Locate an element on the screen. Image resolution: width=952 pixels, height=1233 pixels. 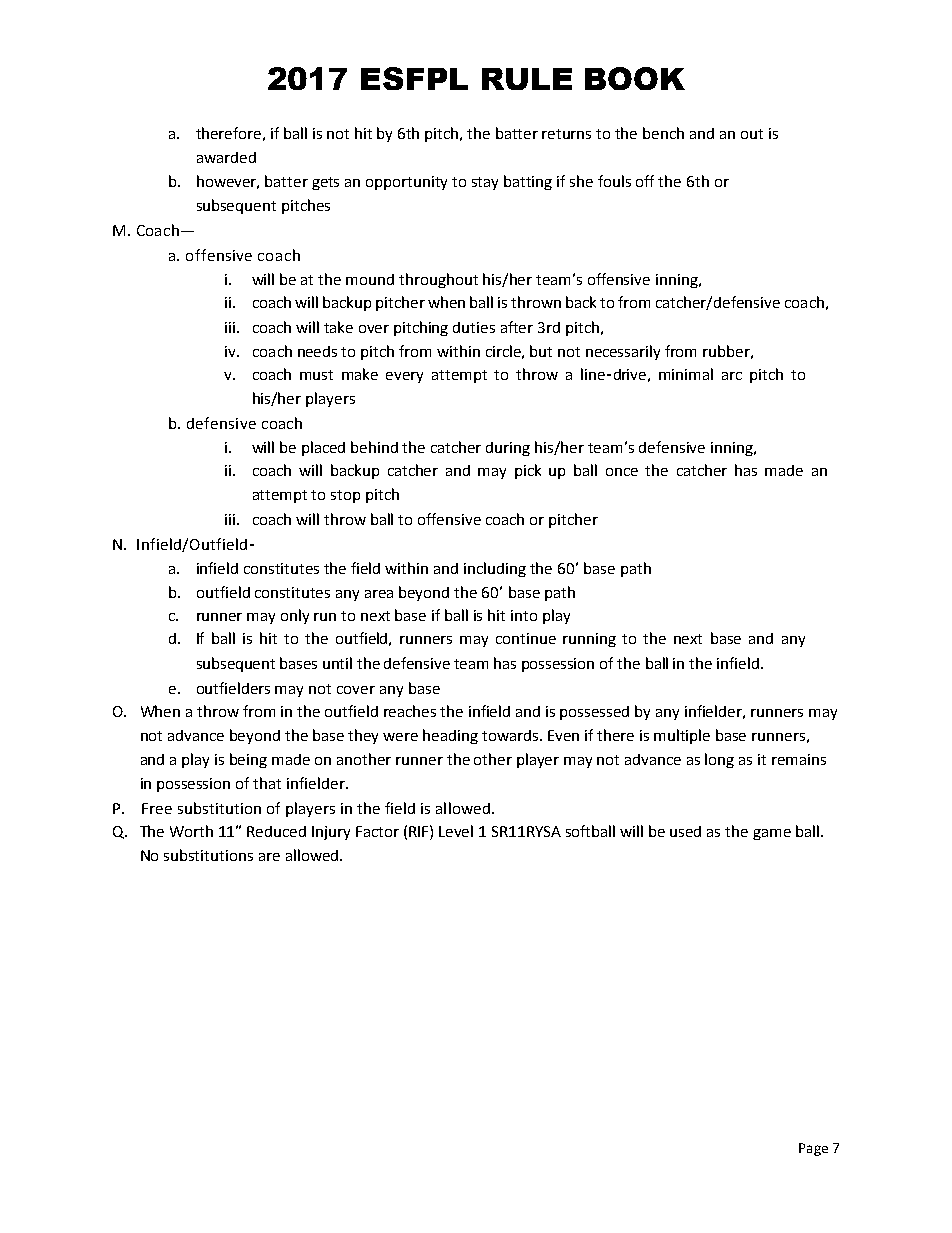
running is located at coordinates (589, 640).
